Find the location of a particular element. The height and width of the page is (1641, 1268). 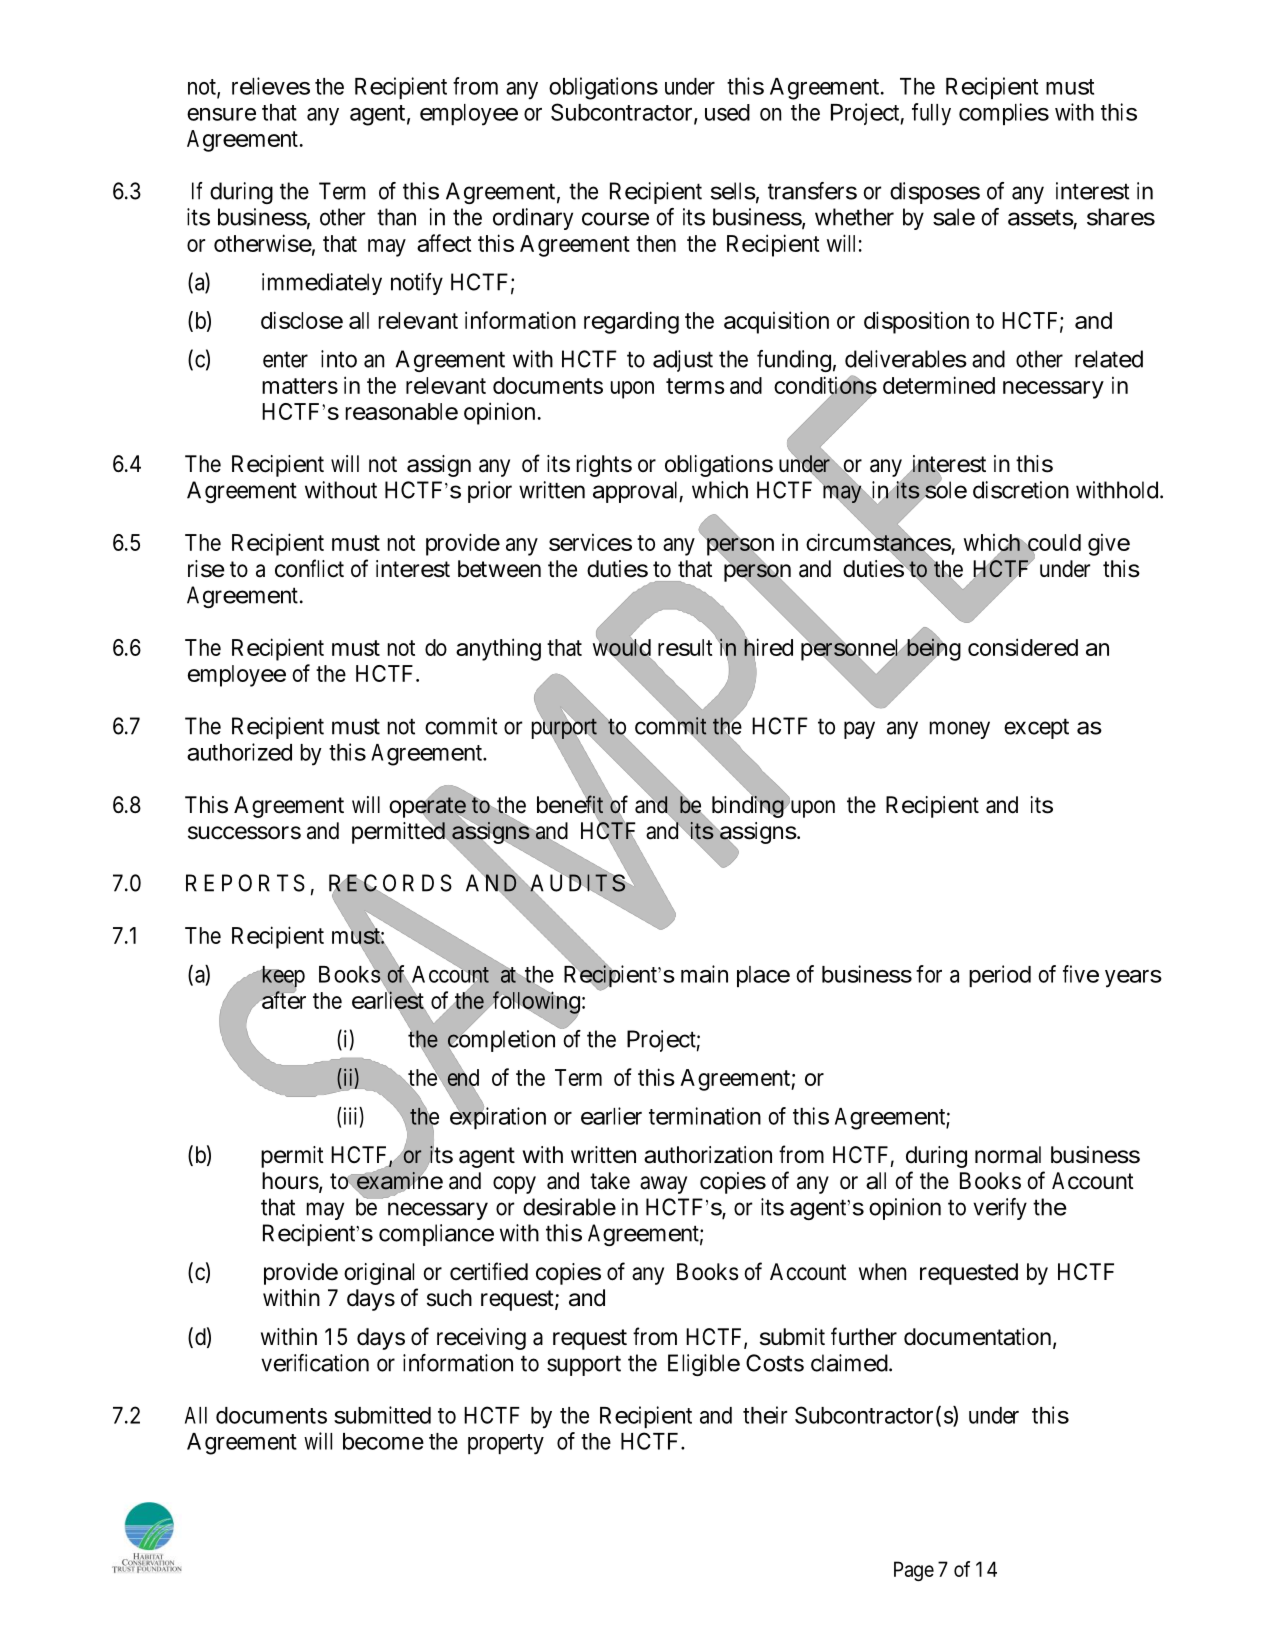

become is located at coordinates (383, 1441).
